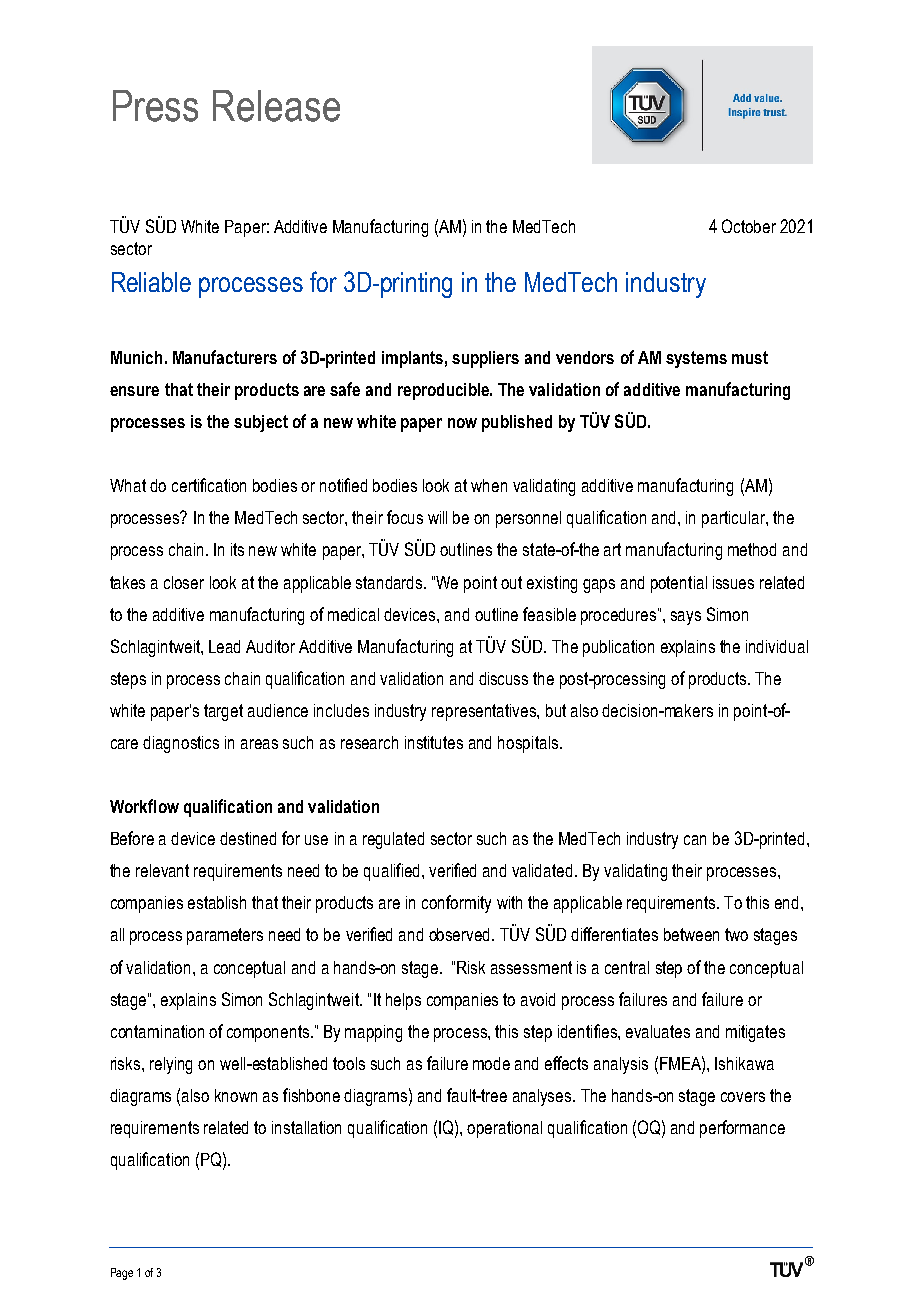  Describe the element at coordinates (122, 1274) in the image. I see `Page` at that location.
